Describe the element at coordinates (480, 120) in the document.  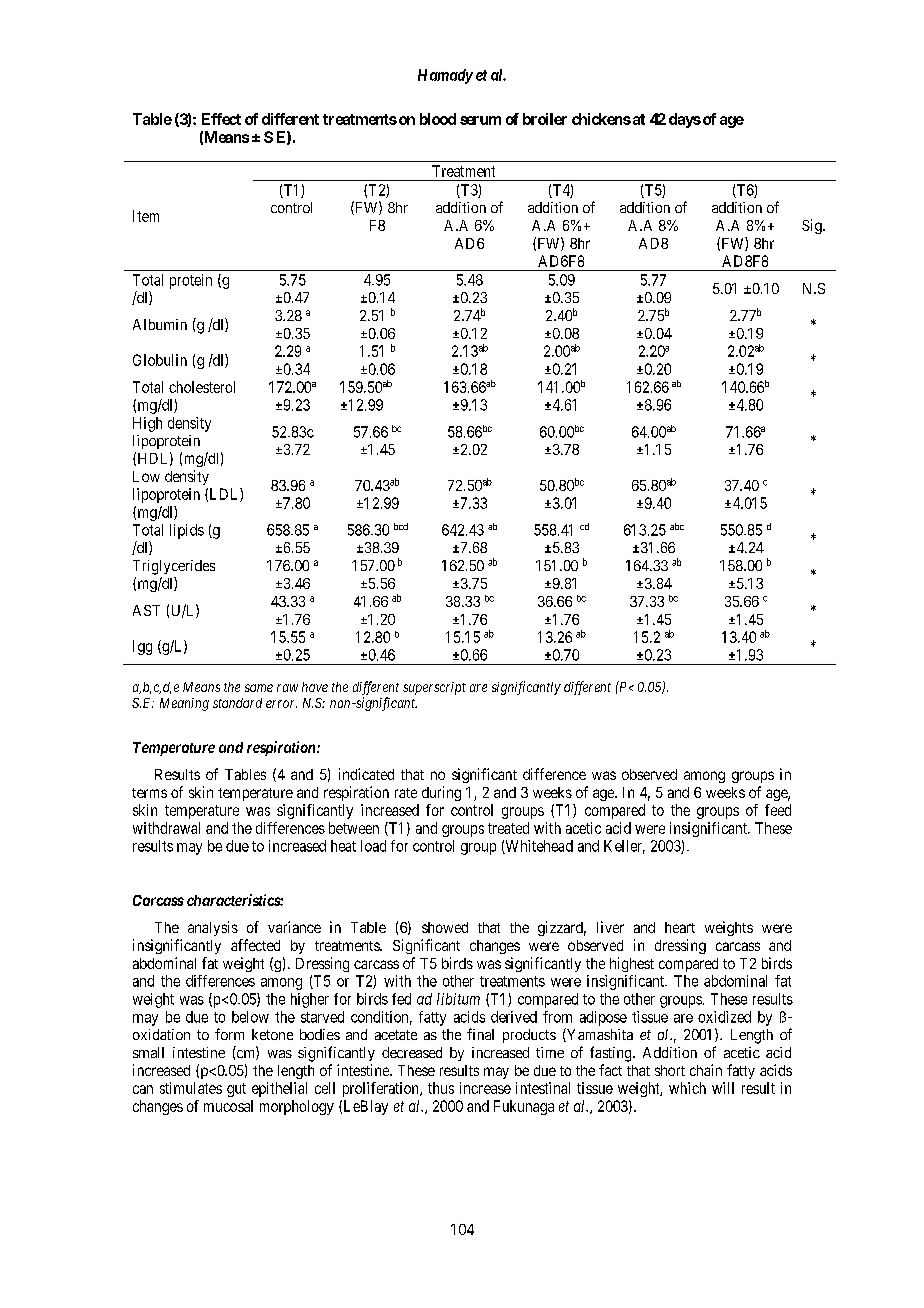
I see `serum` at that location.
